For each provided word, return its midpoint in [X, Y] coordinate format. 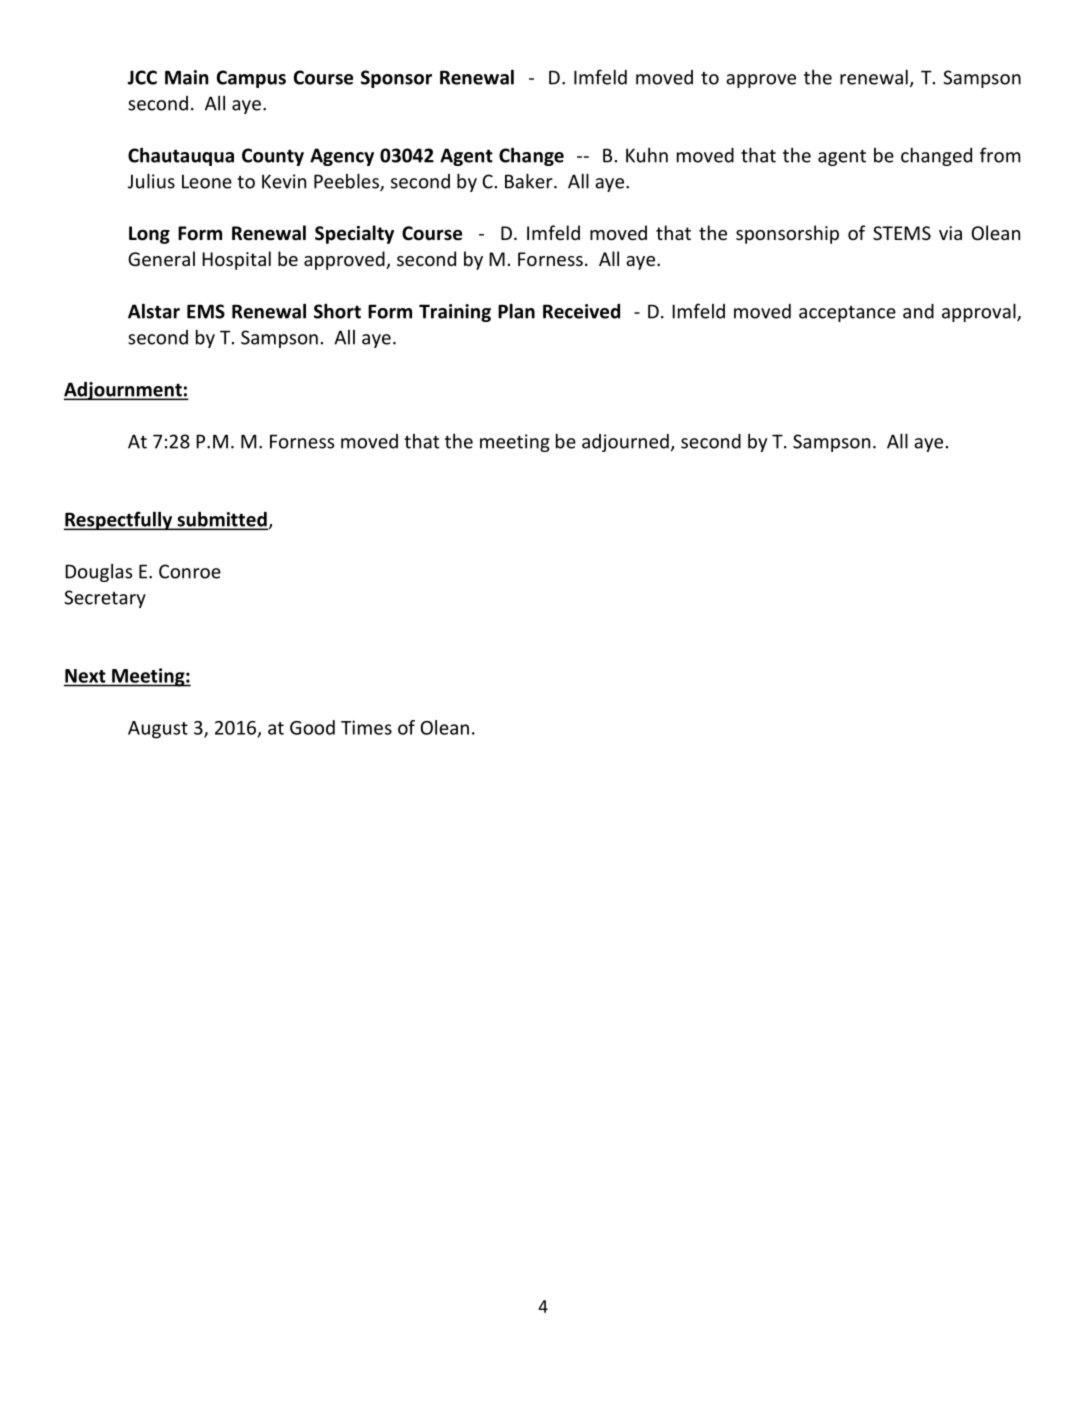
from [1000, 155]
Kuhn [647, 155]
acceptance [847, 314]
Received [581, 311]
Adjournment [124, 391]
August [158, 730]
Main [186, 77]
